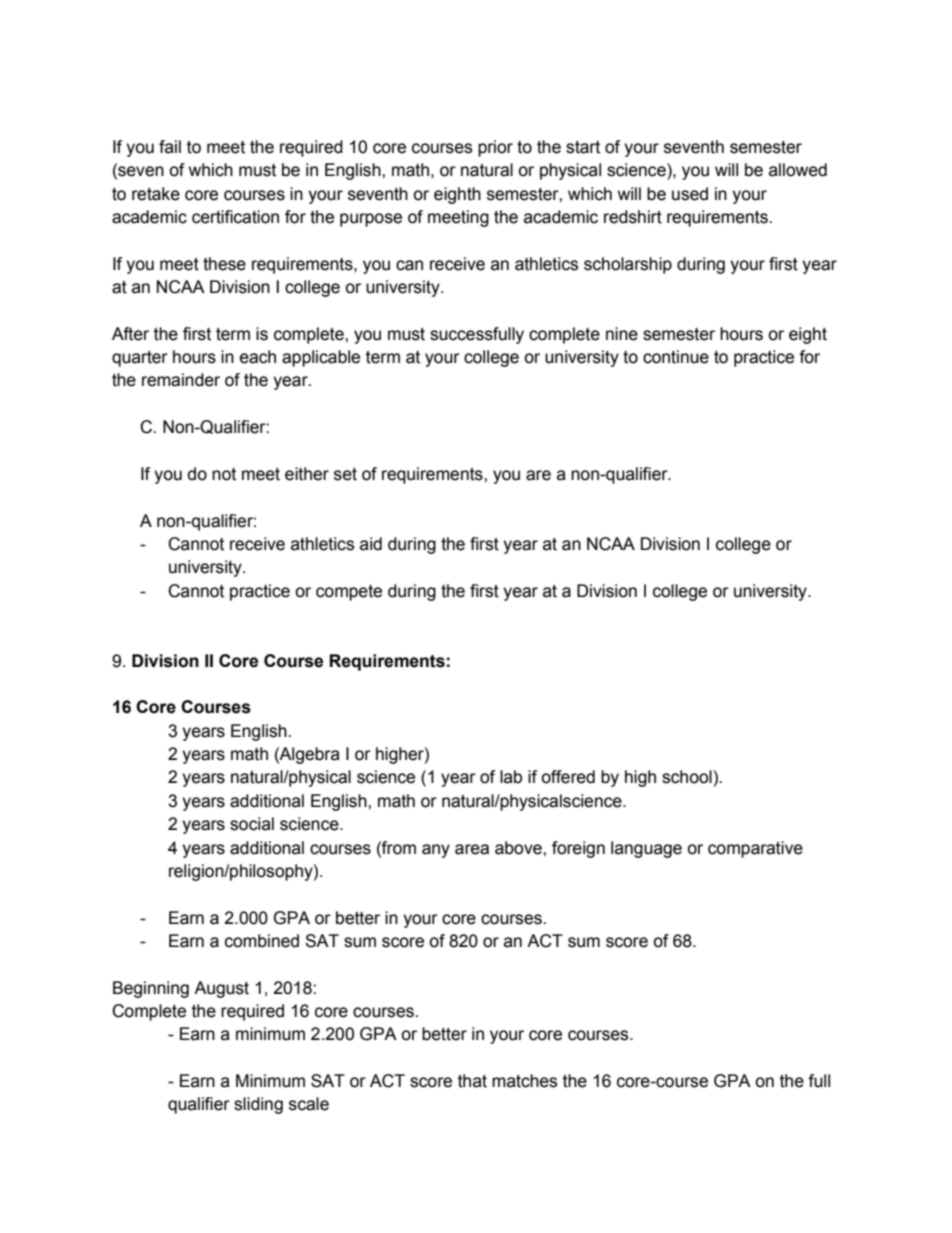 Image resolution: width=952 pixels, height=1233 pixels. I want to click on compete, so click(349, 593).
